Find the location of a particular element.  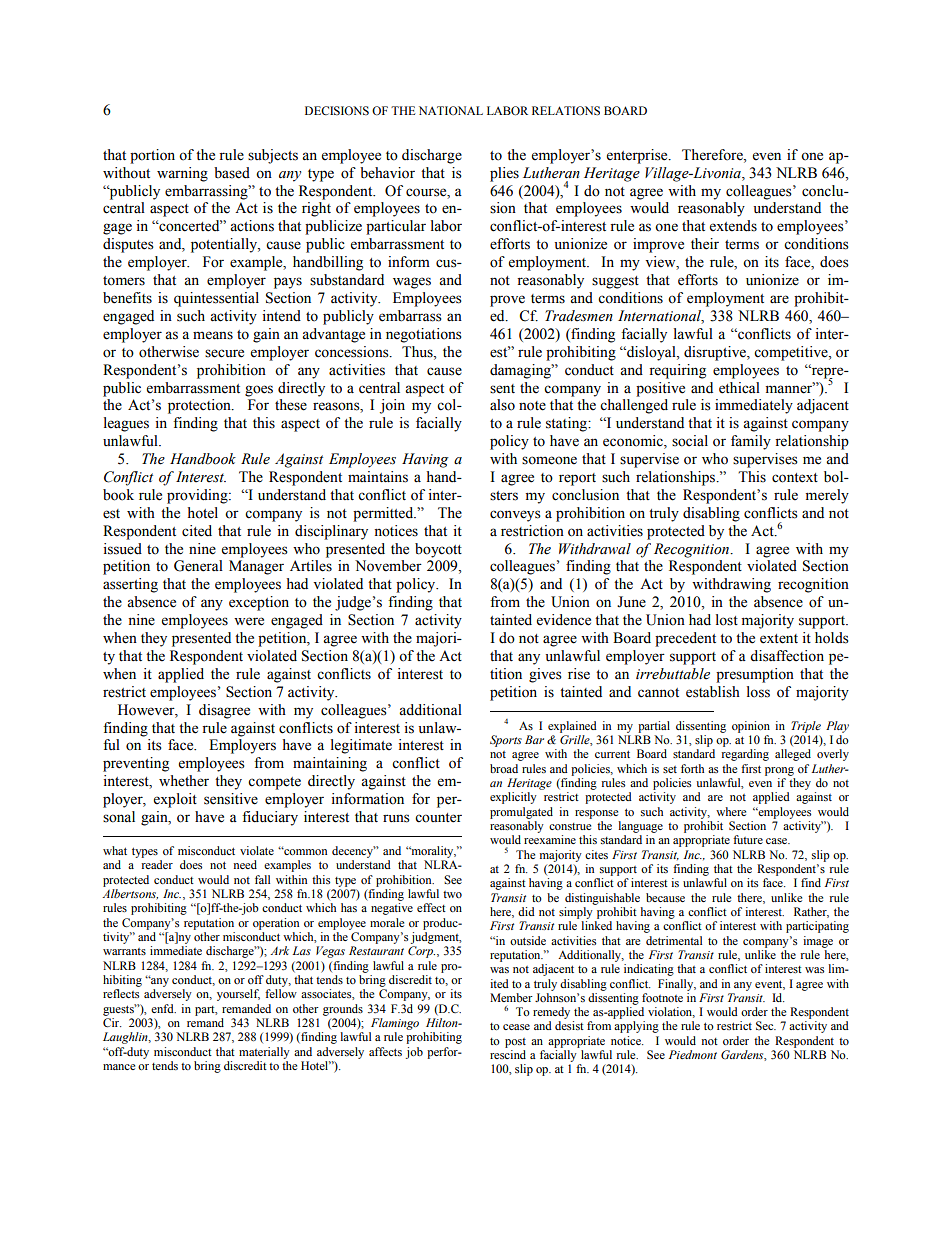

warning is located at coordinates (182, 174).
